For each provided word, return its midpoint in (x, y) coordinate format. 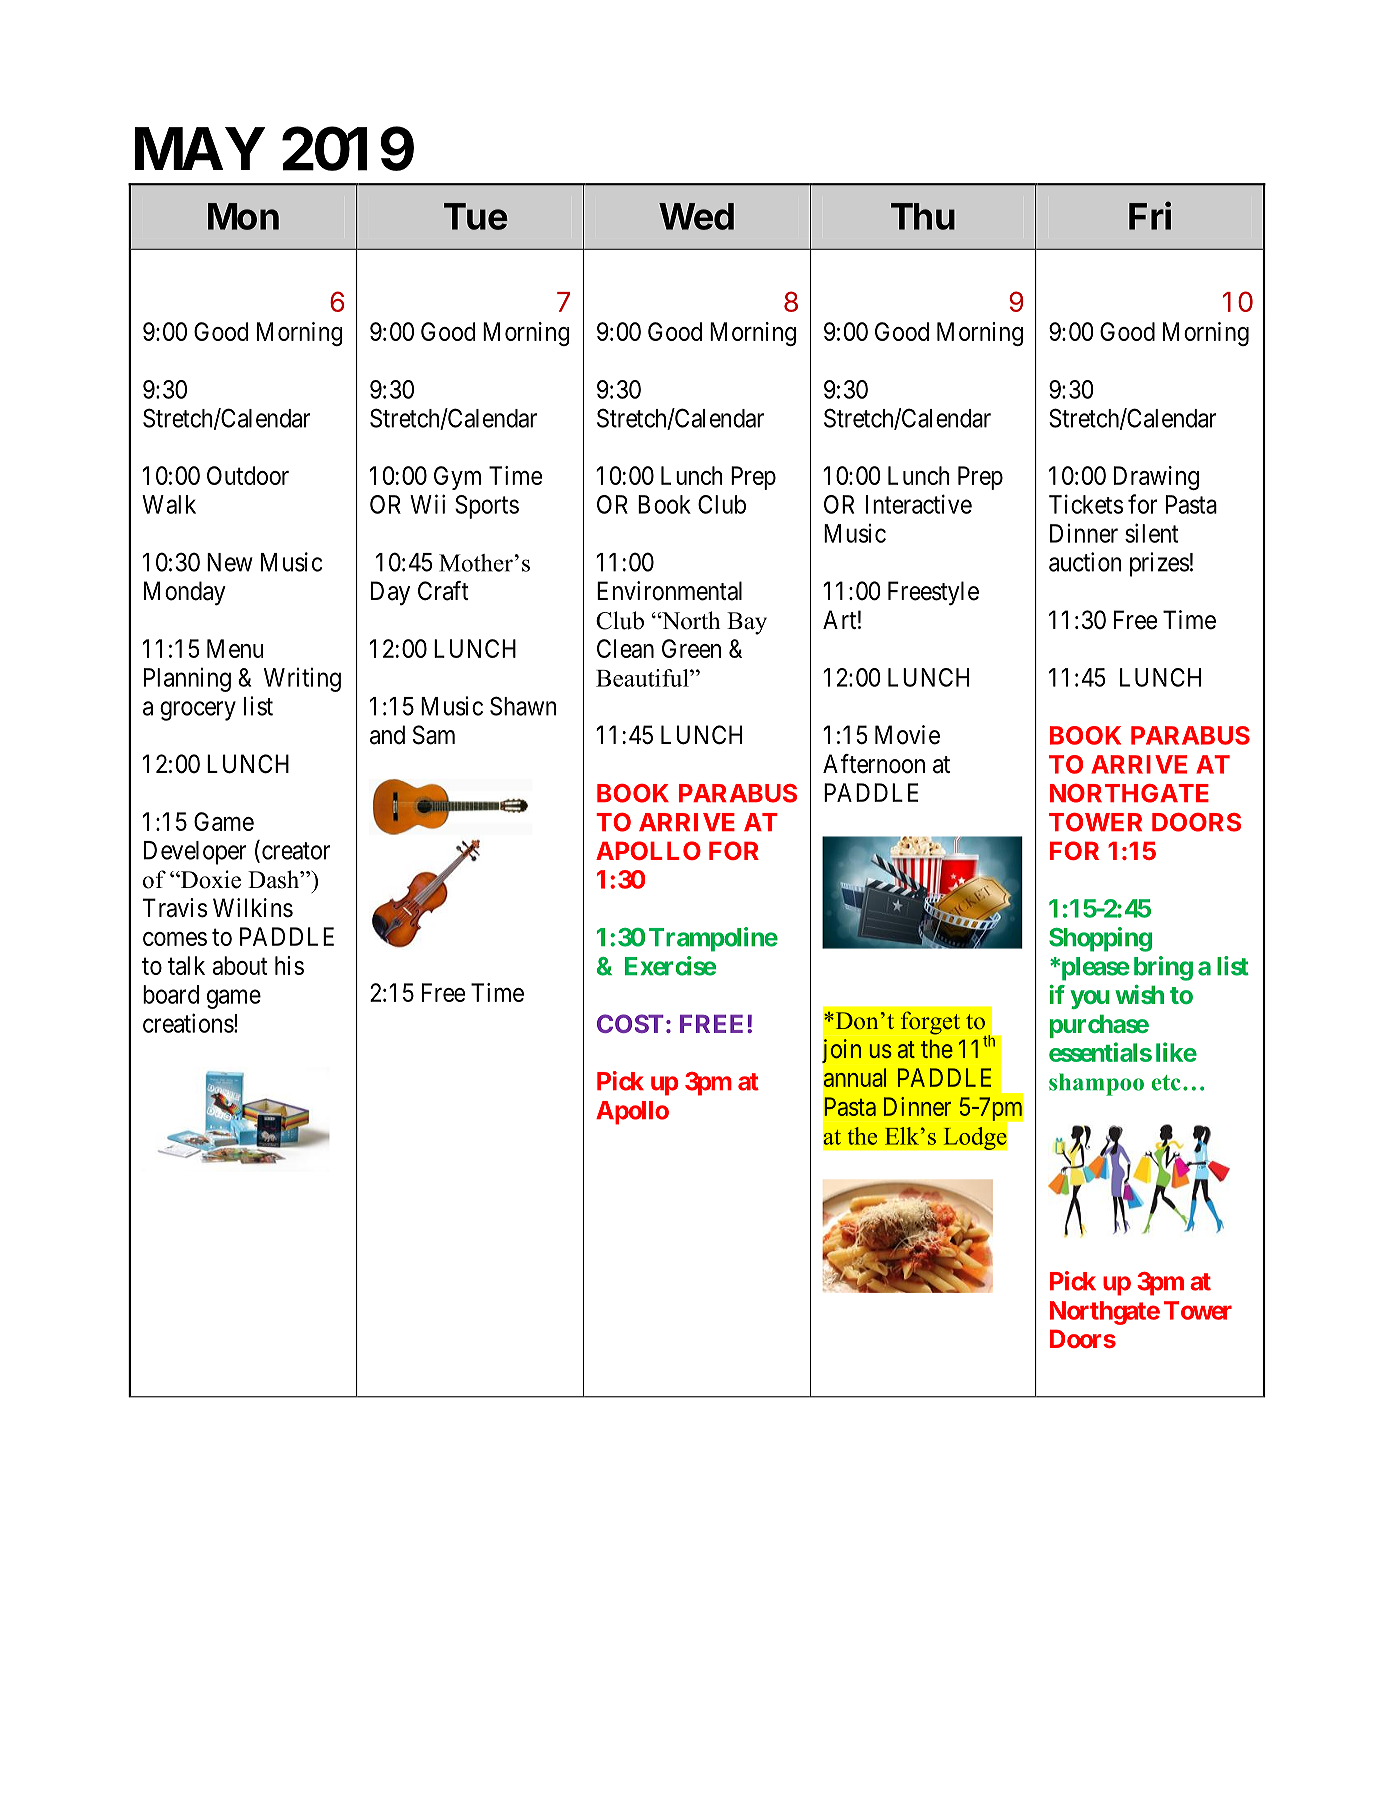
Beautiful (643, 678)
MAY (200, 148)
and (387, 735)
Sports (487, 507)
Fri (1150, 215)
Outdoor (248, 475)
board (171, 994)
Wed (696, 216)
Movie (907, 735)
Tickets (1086, 504)
